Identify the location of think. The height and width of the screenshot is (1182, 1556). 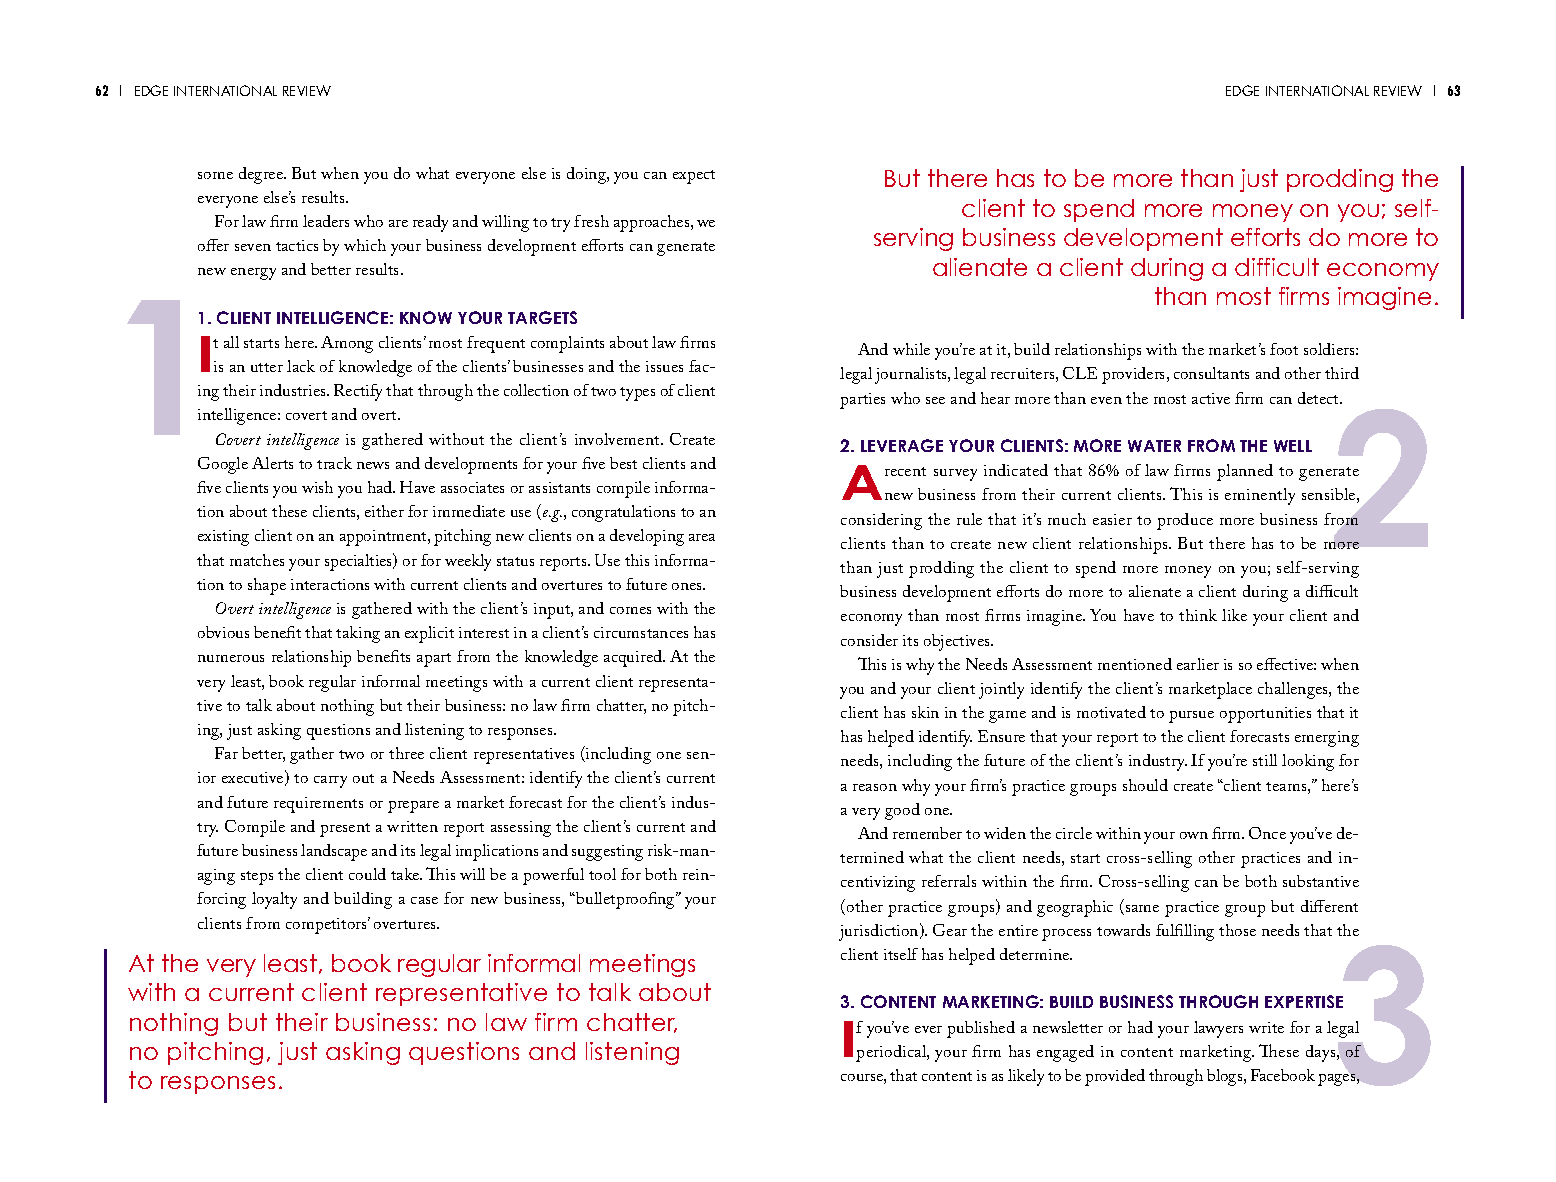
(1198, 615).
